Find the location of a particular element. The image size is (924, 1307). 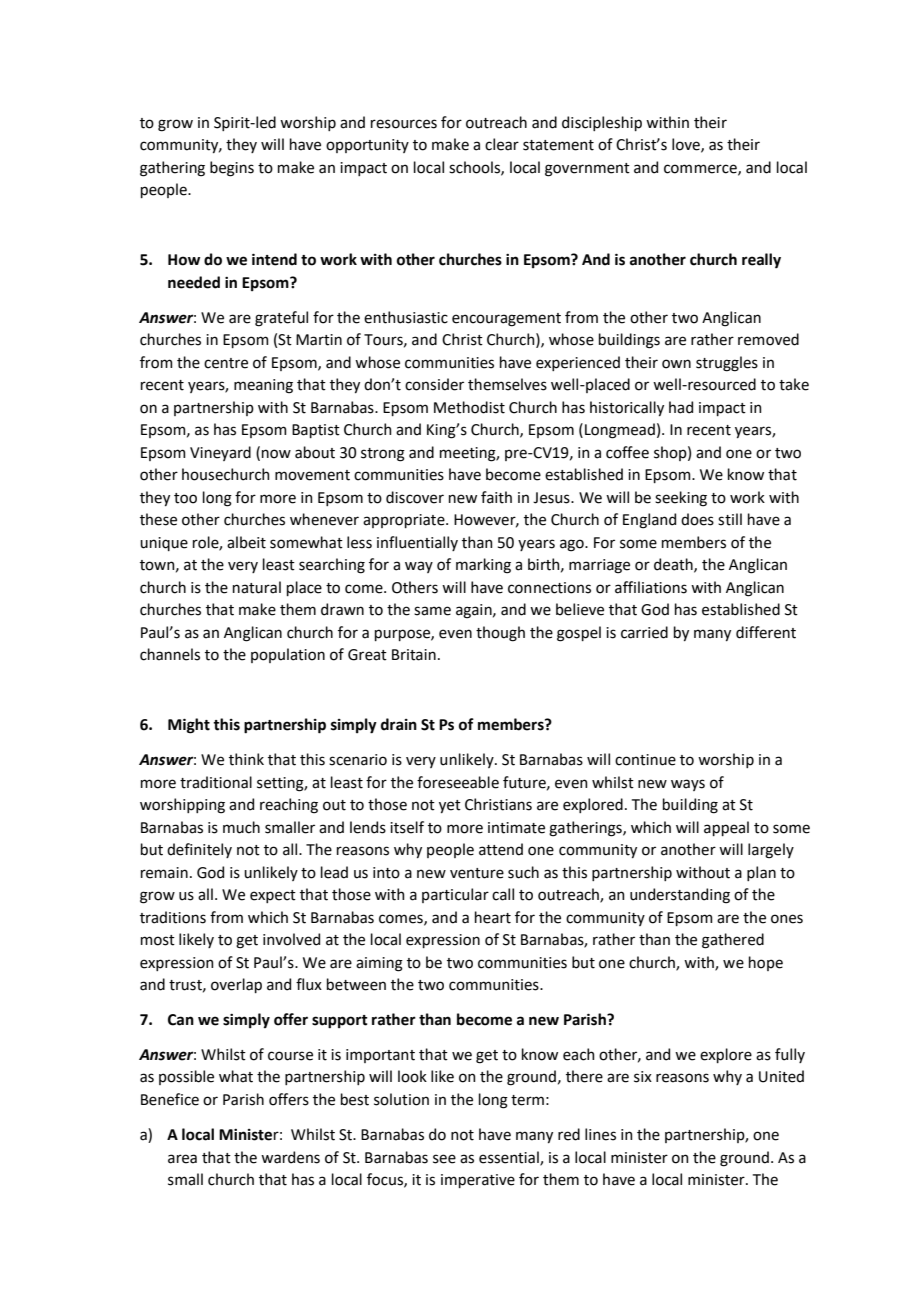

though is located at coordinates (500, 634).
